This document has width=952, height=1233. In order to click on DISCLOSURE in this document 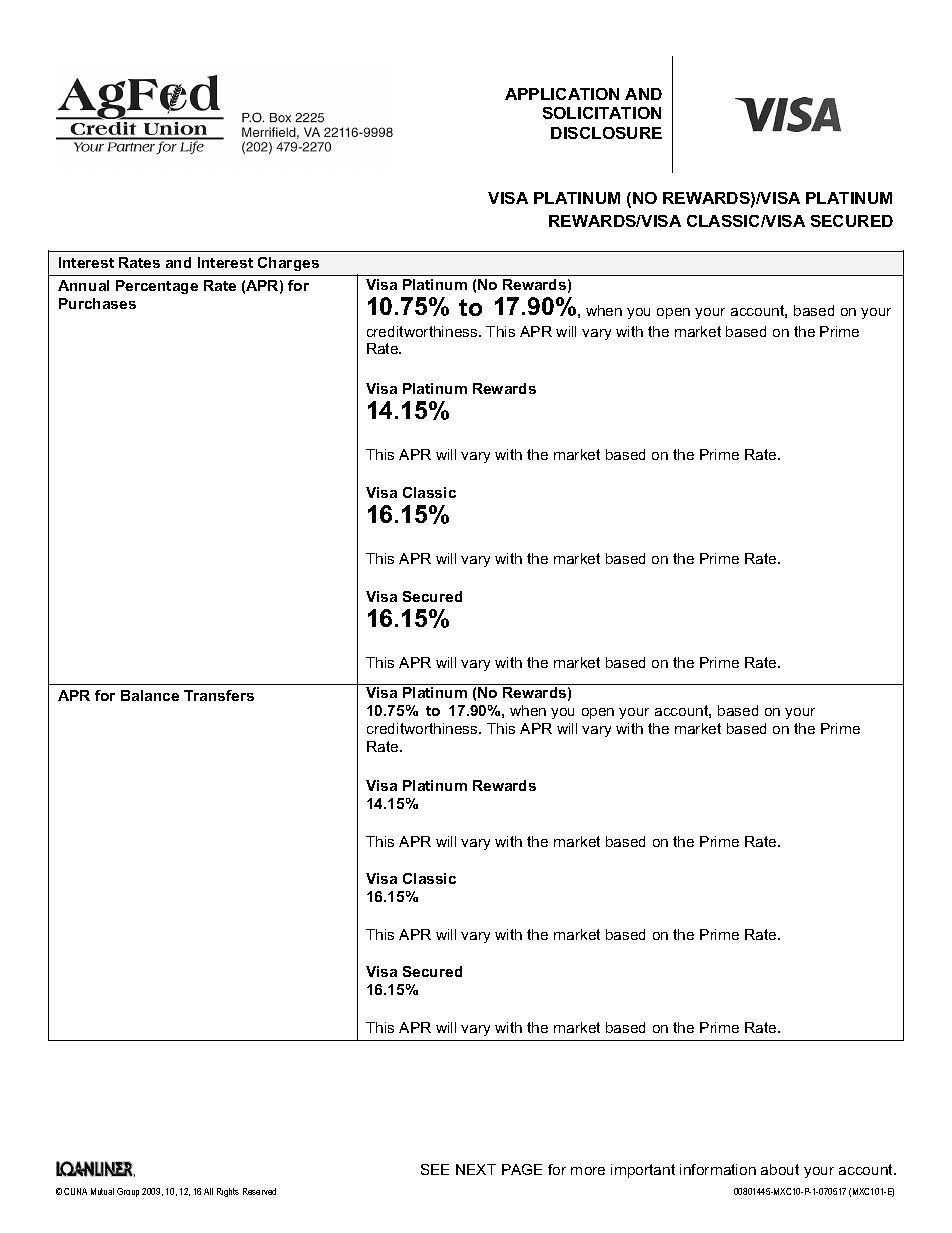, I will do `click(606, 133)`.
